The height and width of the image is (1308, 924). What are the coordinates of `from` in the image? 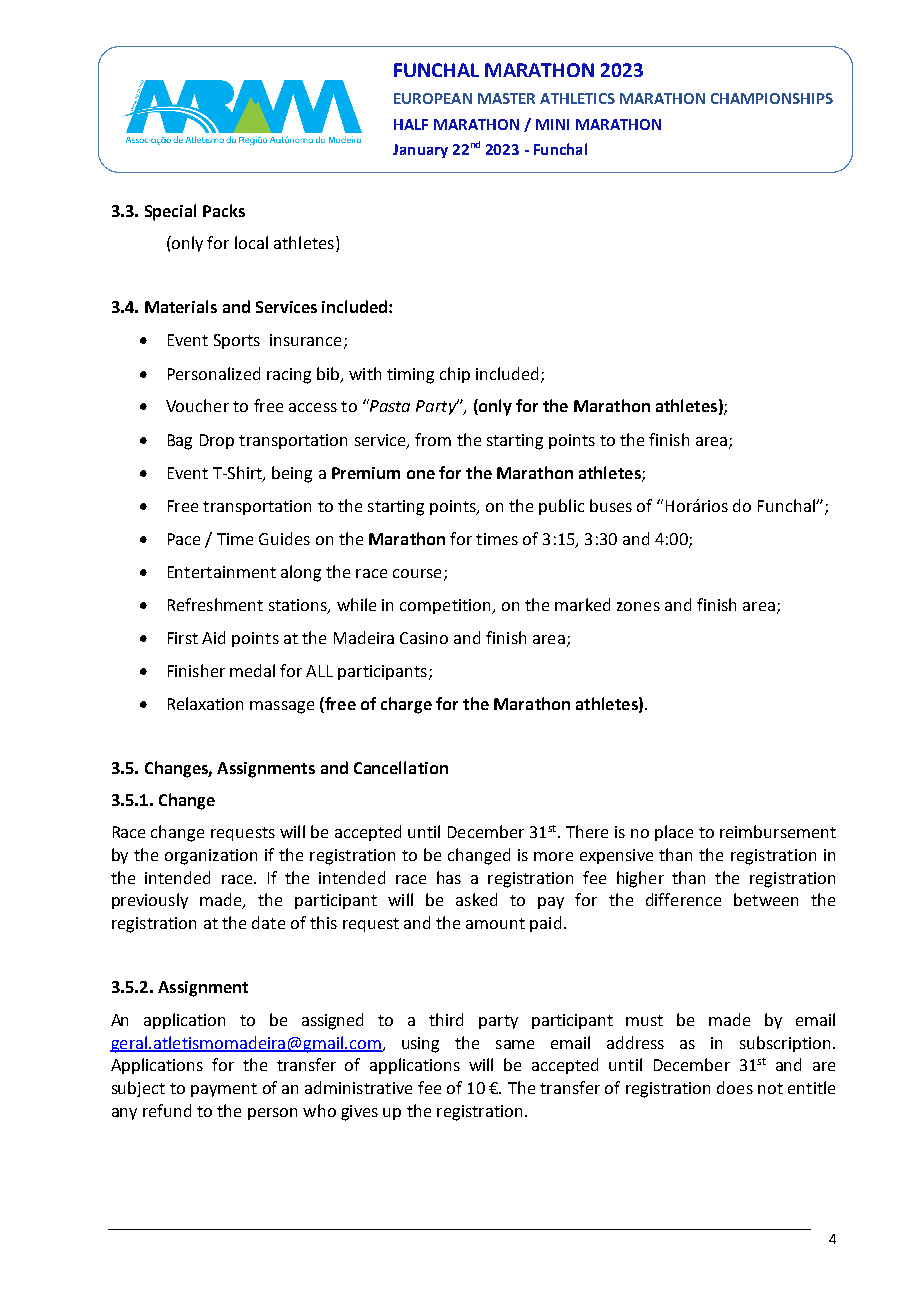 It's located at (433, 439).
